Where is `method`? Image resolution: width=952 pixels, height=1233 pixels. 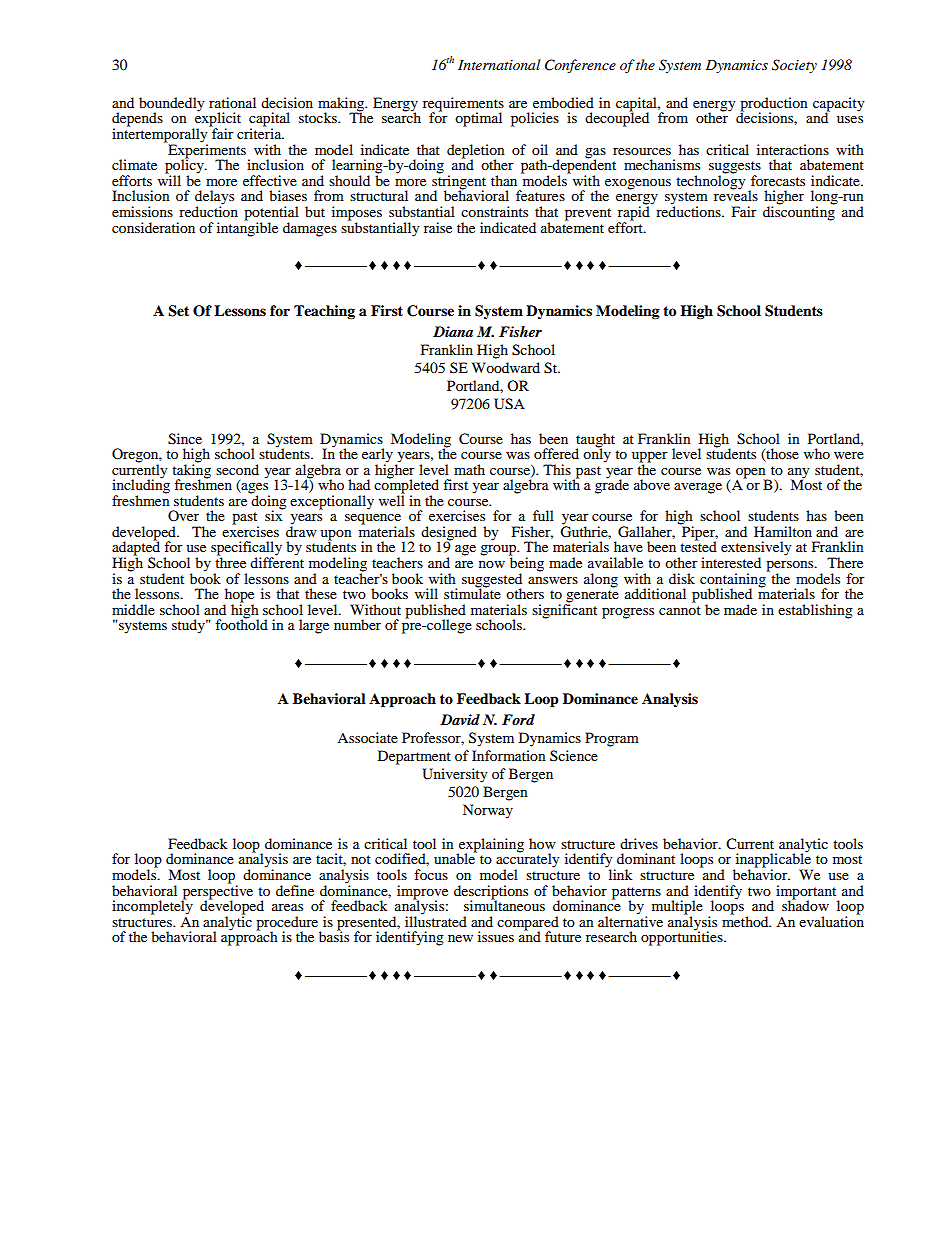 method is located at coordinates (746, 920).
